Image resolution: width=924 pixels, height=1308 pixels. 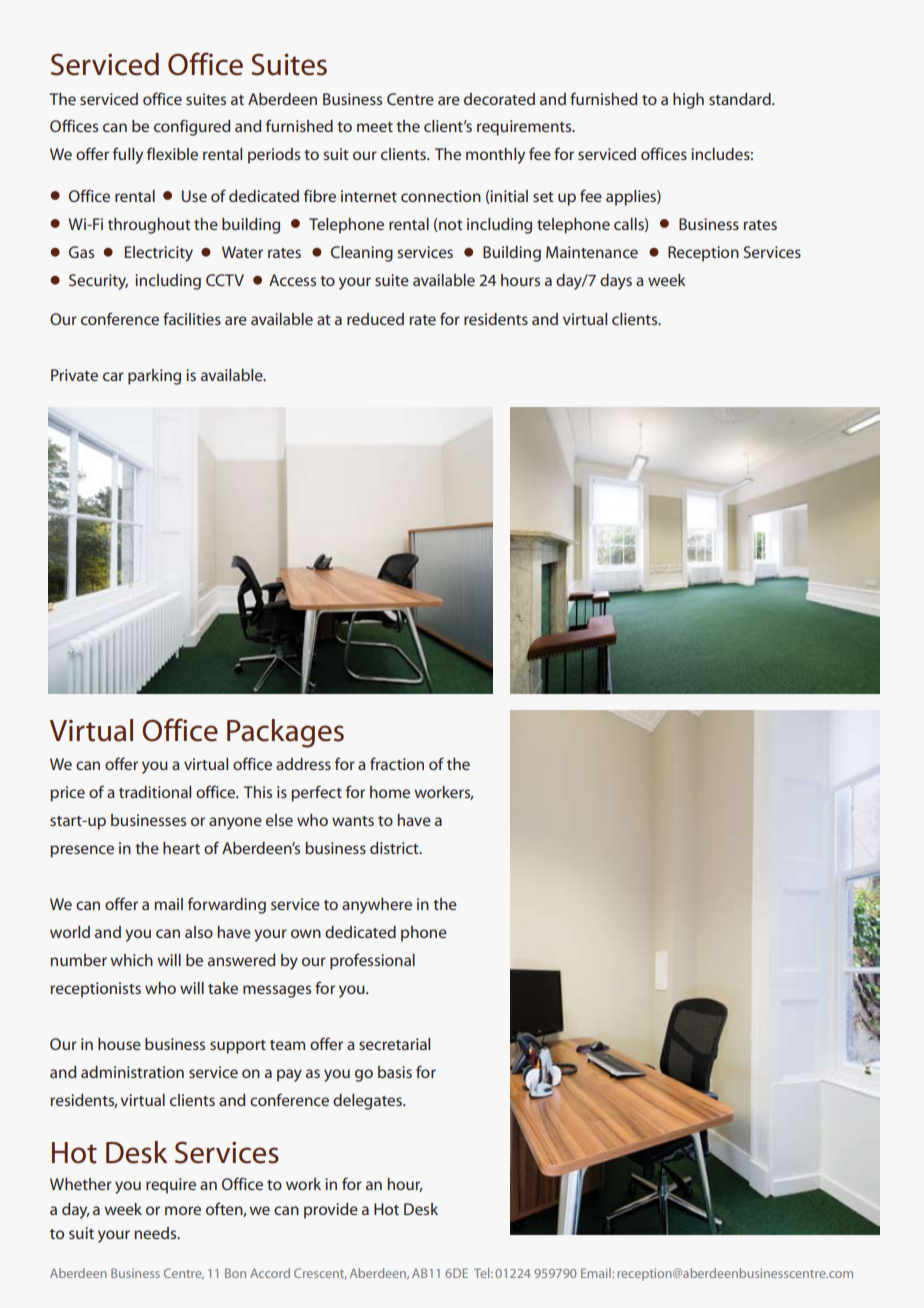 I want to click on traditional, so click(x=155, y=792).
